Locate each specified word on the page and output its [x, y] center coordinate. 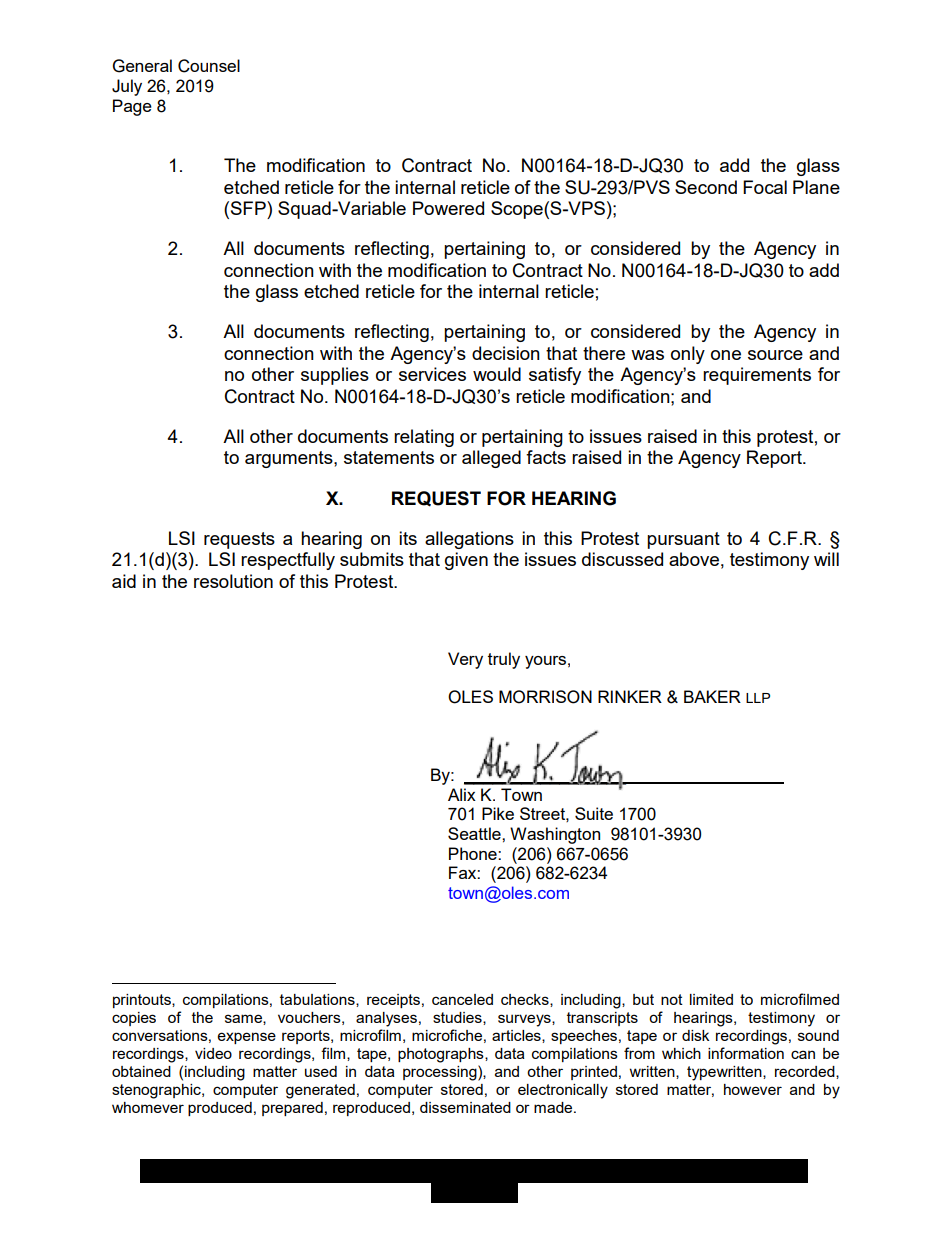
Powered [448, 208]
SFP [249, 208]
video [213, 1053]
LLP [758, 698]
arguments [290, 459]
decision [506, 353]
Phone [474, 853]
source [775, 355]
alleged [491, 459]
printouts [143, 1001]
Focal [765, 187]
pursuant [683, 540]
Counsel [209, 66]
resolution [233, 581]
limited [711, 999]
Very [465, 660]
